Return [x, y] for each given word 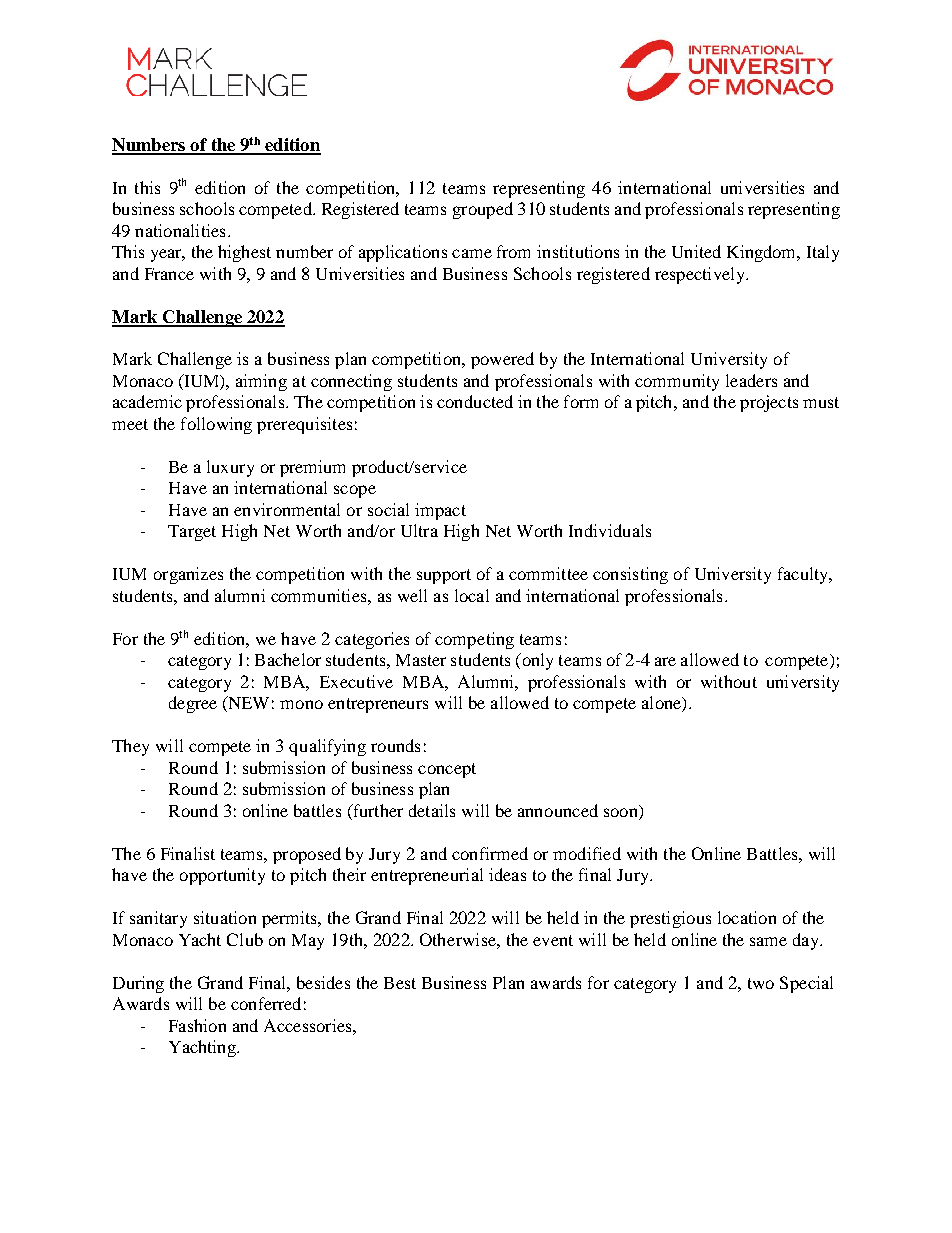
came [472, 253]
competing [474, 640]
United [696, 251]
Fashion [197, 1025]
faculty [804, 575]
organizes [188, 575]
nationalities [180, 230]
